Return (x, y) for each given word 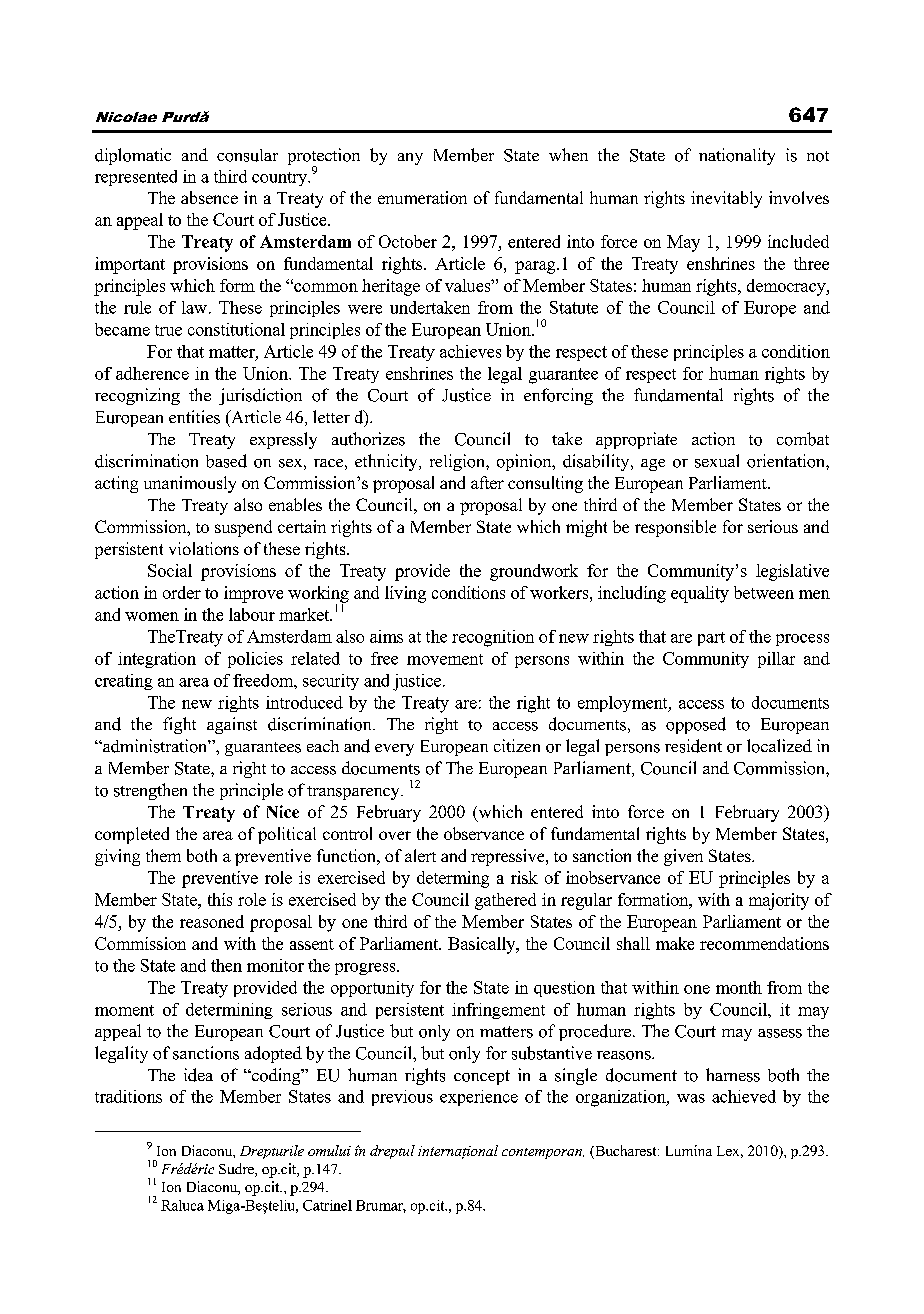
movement (445, 659)
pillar (776, 660)
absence (209, 197)
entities (194, 417)
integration (157, 660)
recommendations (764, 943)
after (487, 482)
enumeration (422, 197)
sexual (717, 461)
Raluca (182, 1205)
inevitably (726, 199)
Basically (483, 945)
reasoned (212, 921)
